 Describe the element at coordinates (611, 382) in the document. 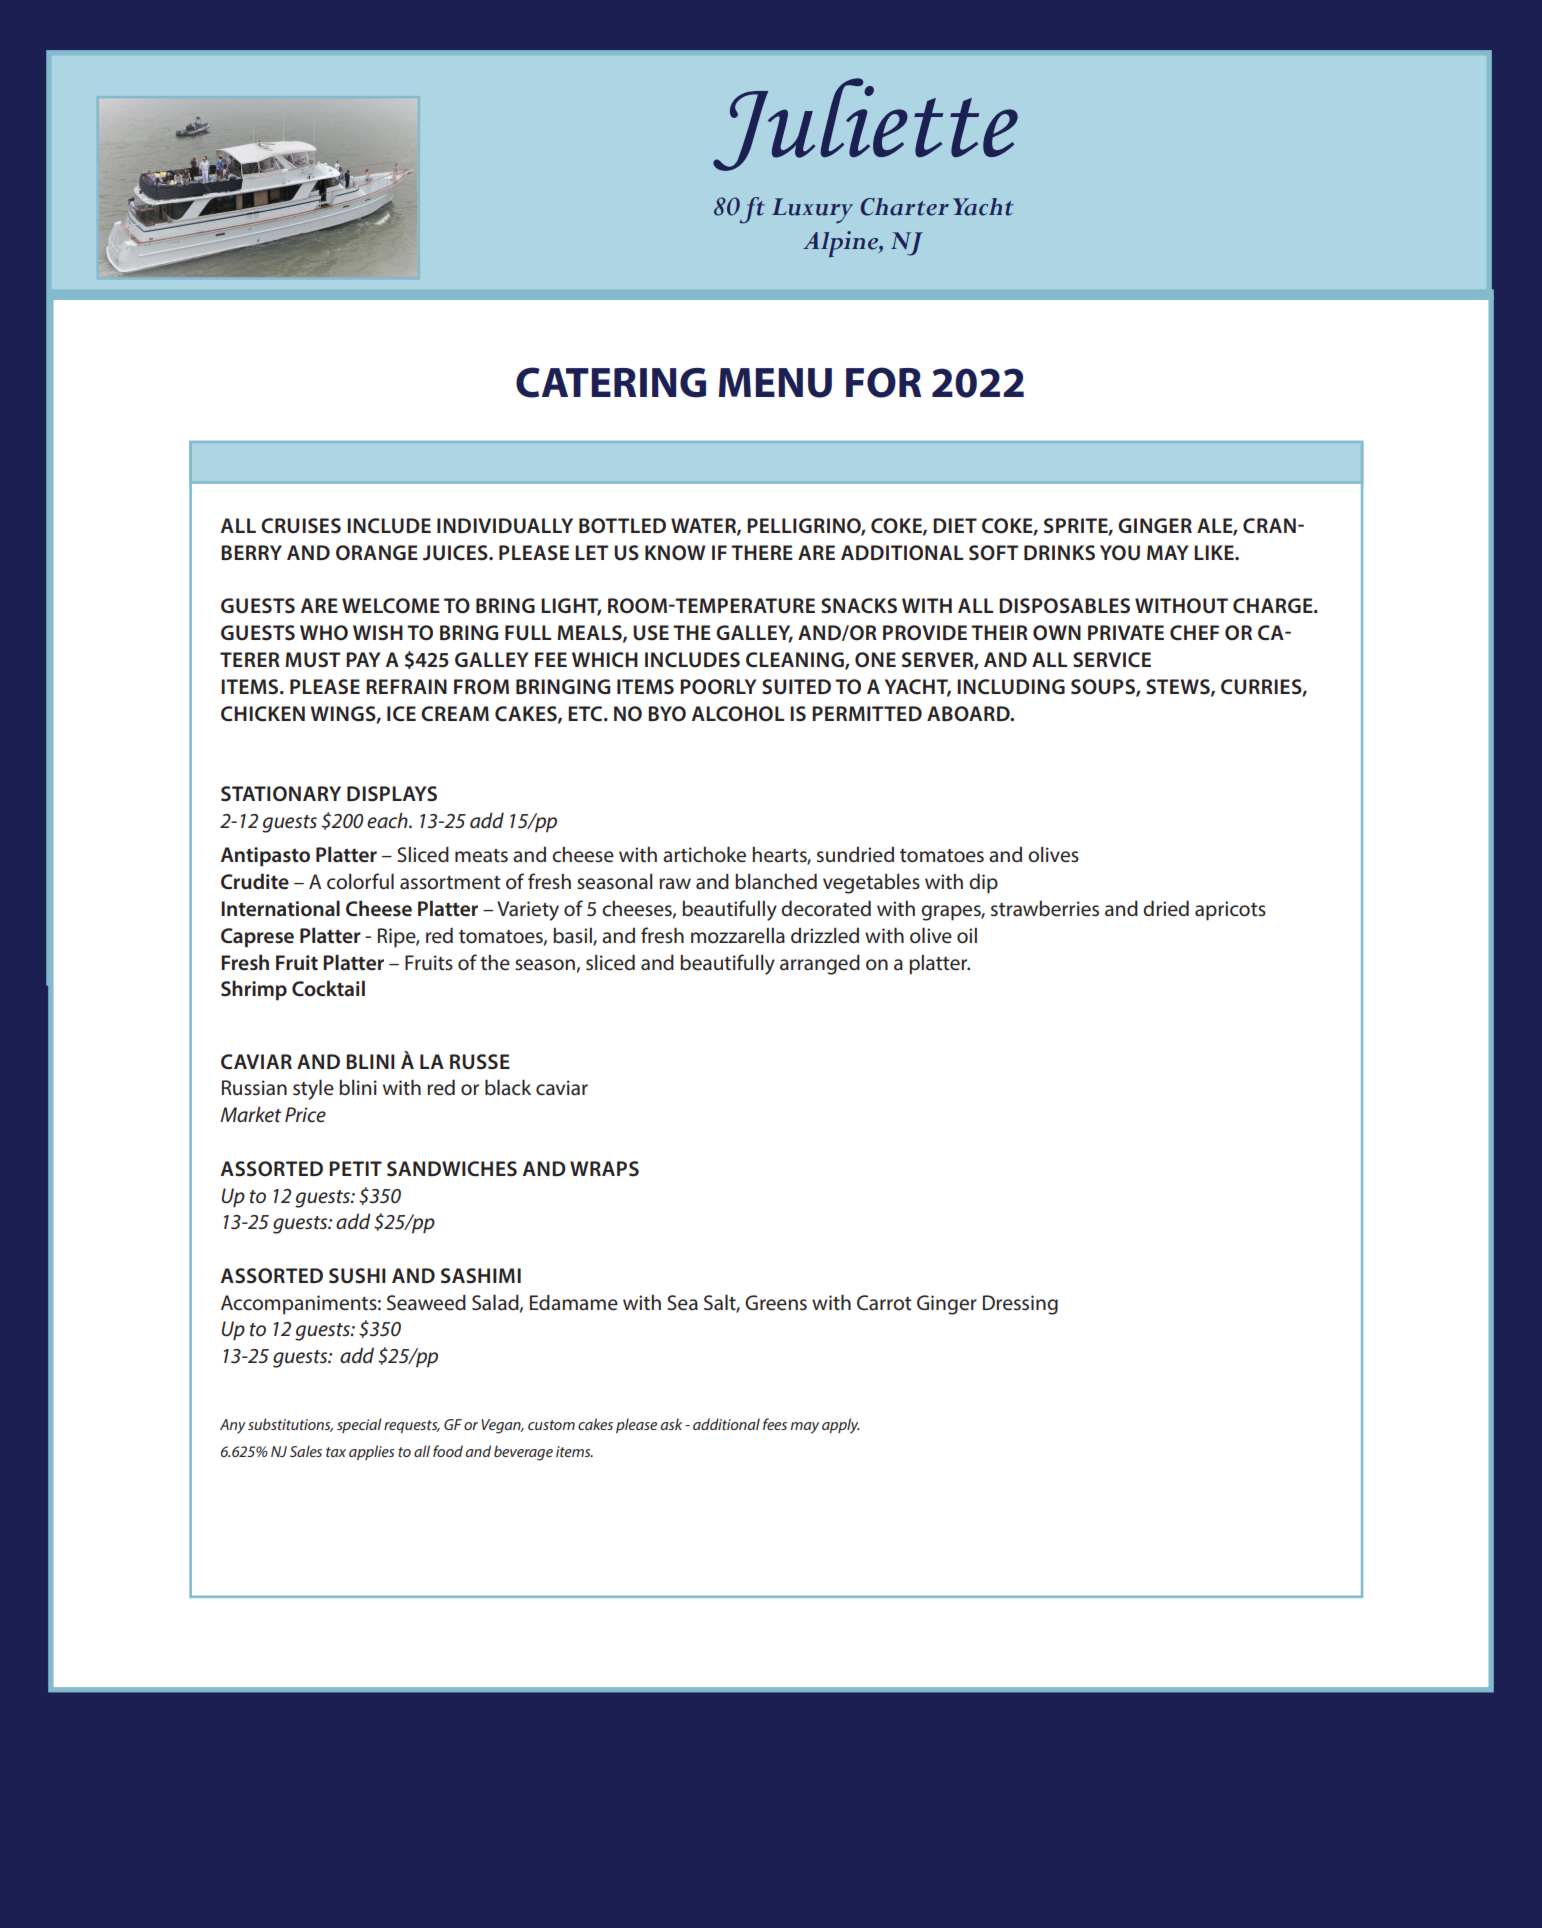

I see `CATERING` at that location.
